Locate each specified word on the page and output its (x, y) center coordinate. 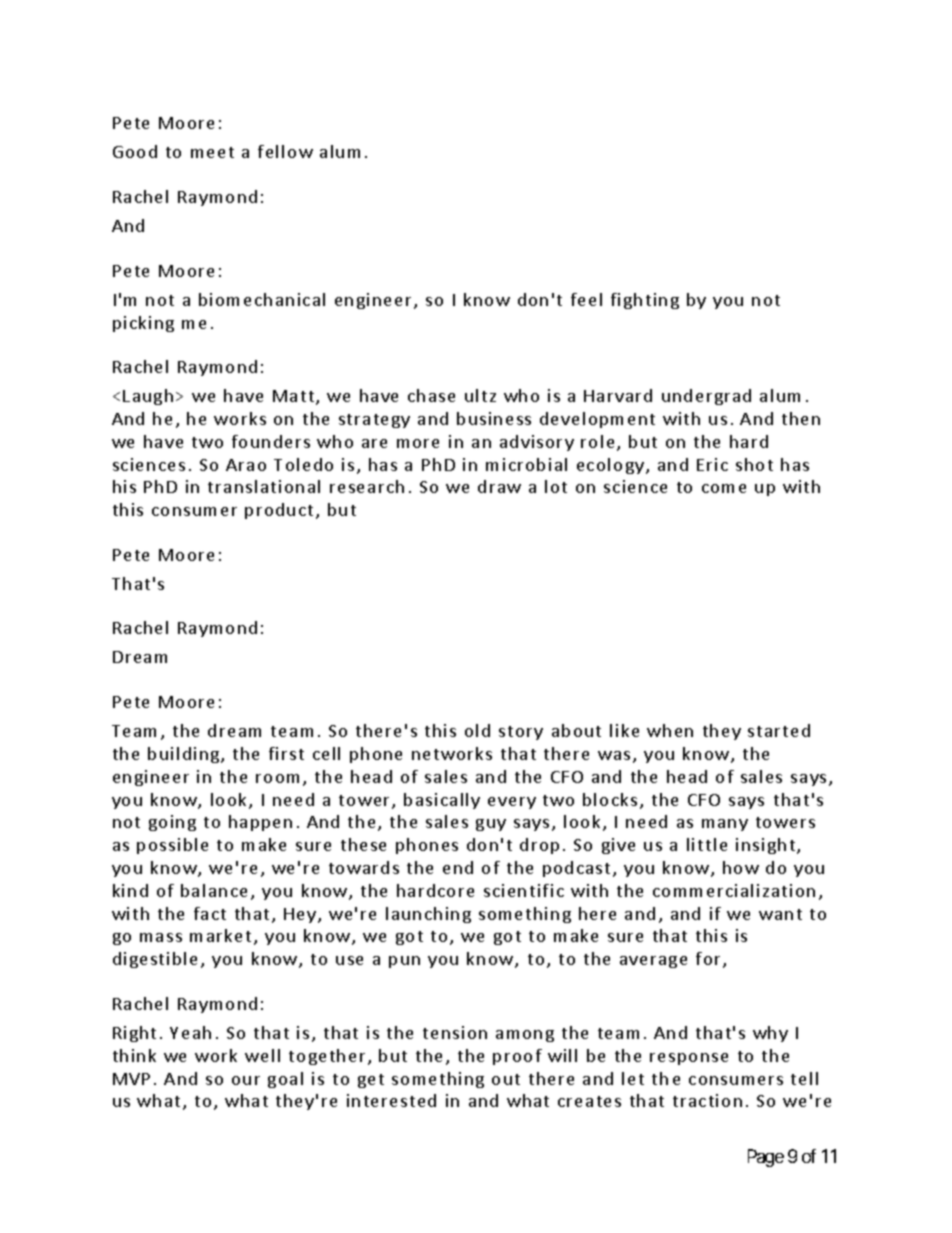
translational (264, 486)
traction (707, 1100)
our (246, 1080)
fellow (285, 151)
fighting (645, 301)
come (724, 488)
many (725, 825)
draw (499, 486)
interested (391, 1100)
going (172, 823)
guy (491, 825)
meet (212, 152)
